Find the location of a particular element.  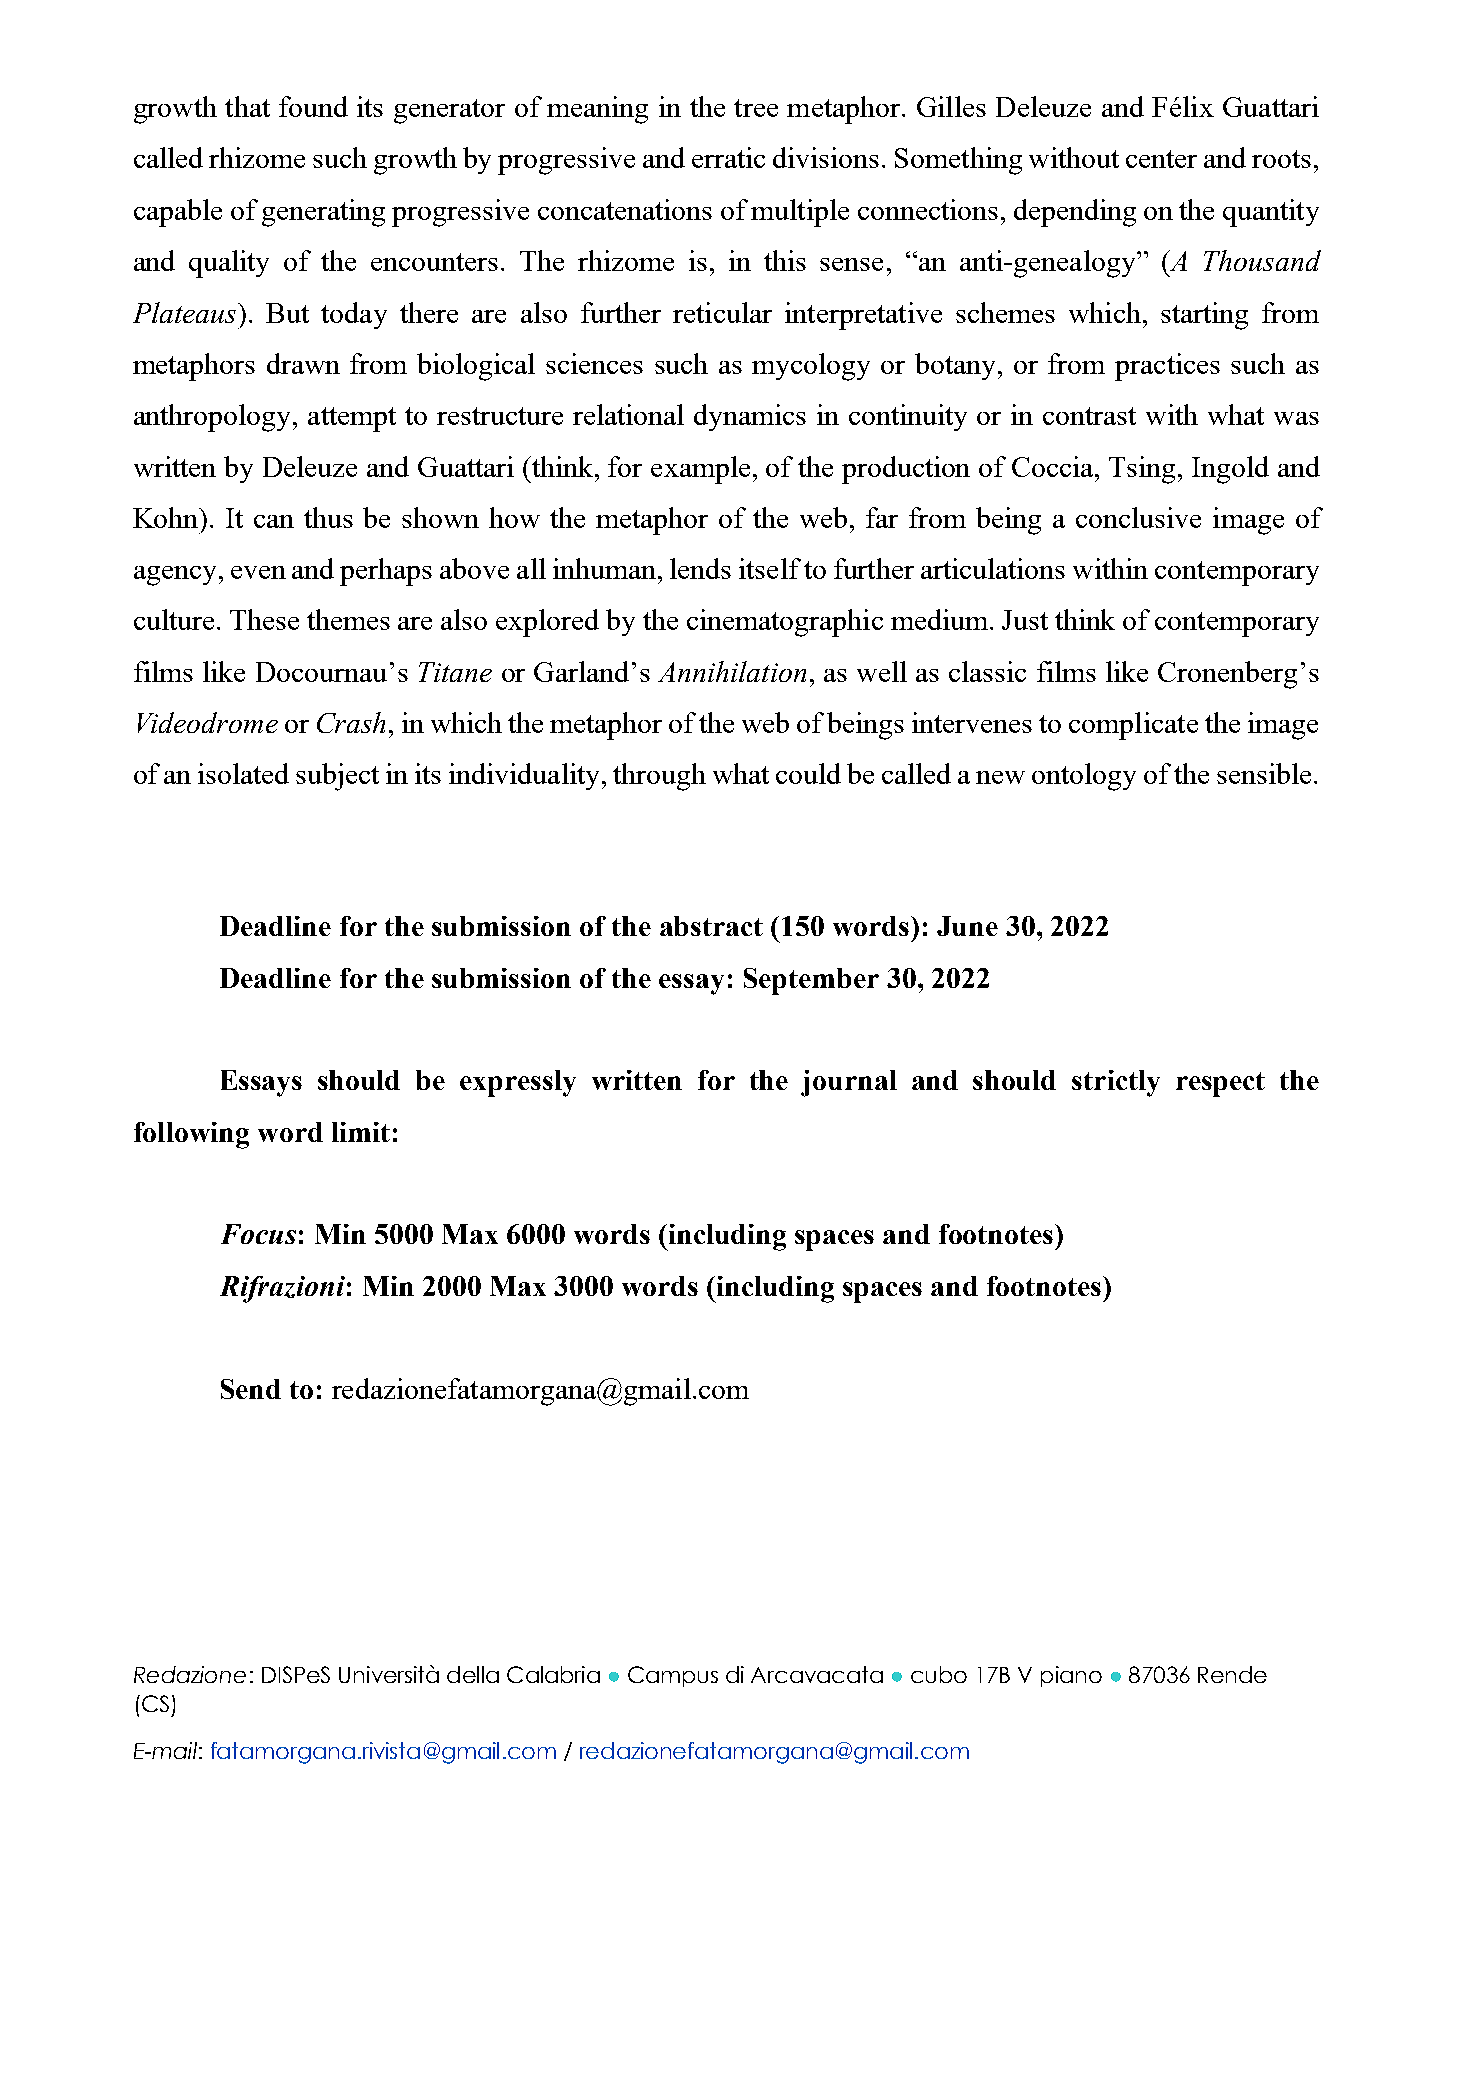

found is located at coordinates (313, 106).
